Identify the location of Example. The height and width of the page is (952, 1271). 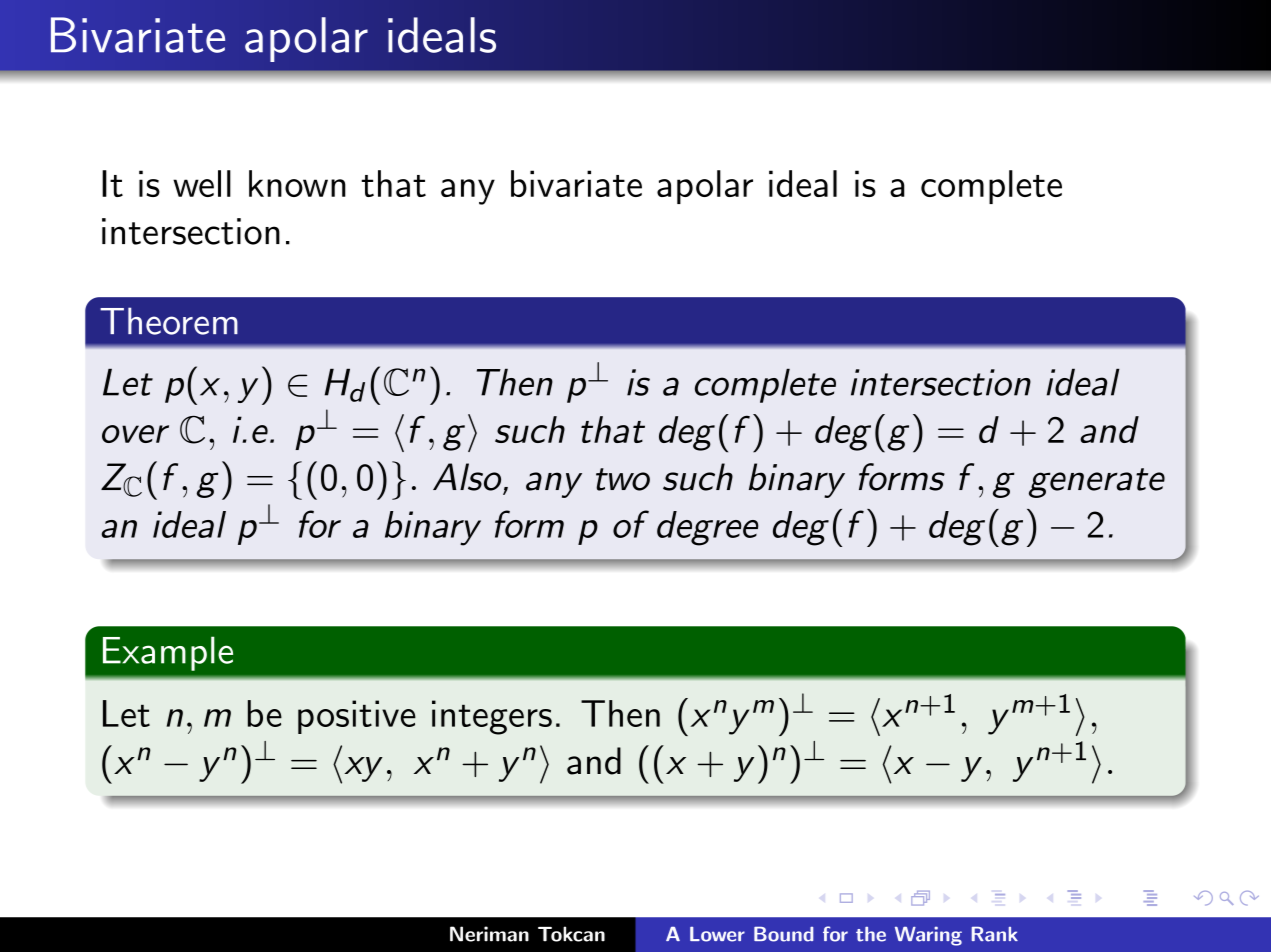
(168, 653).
